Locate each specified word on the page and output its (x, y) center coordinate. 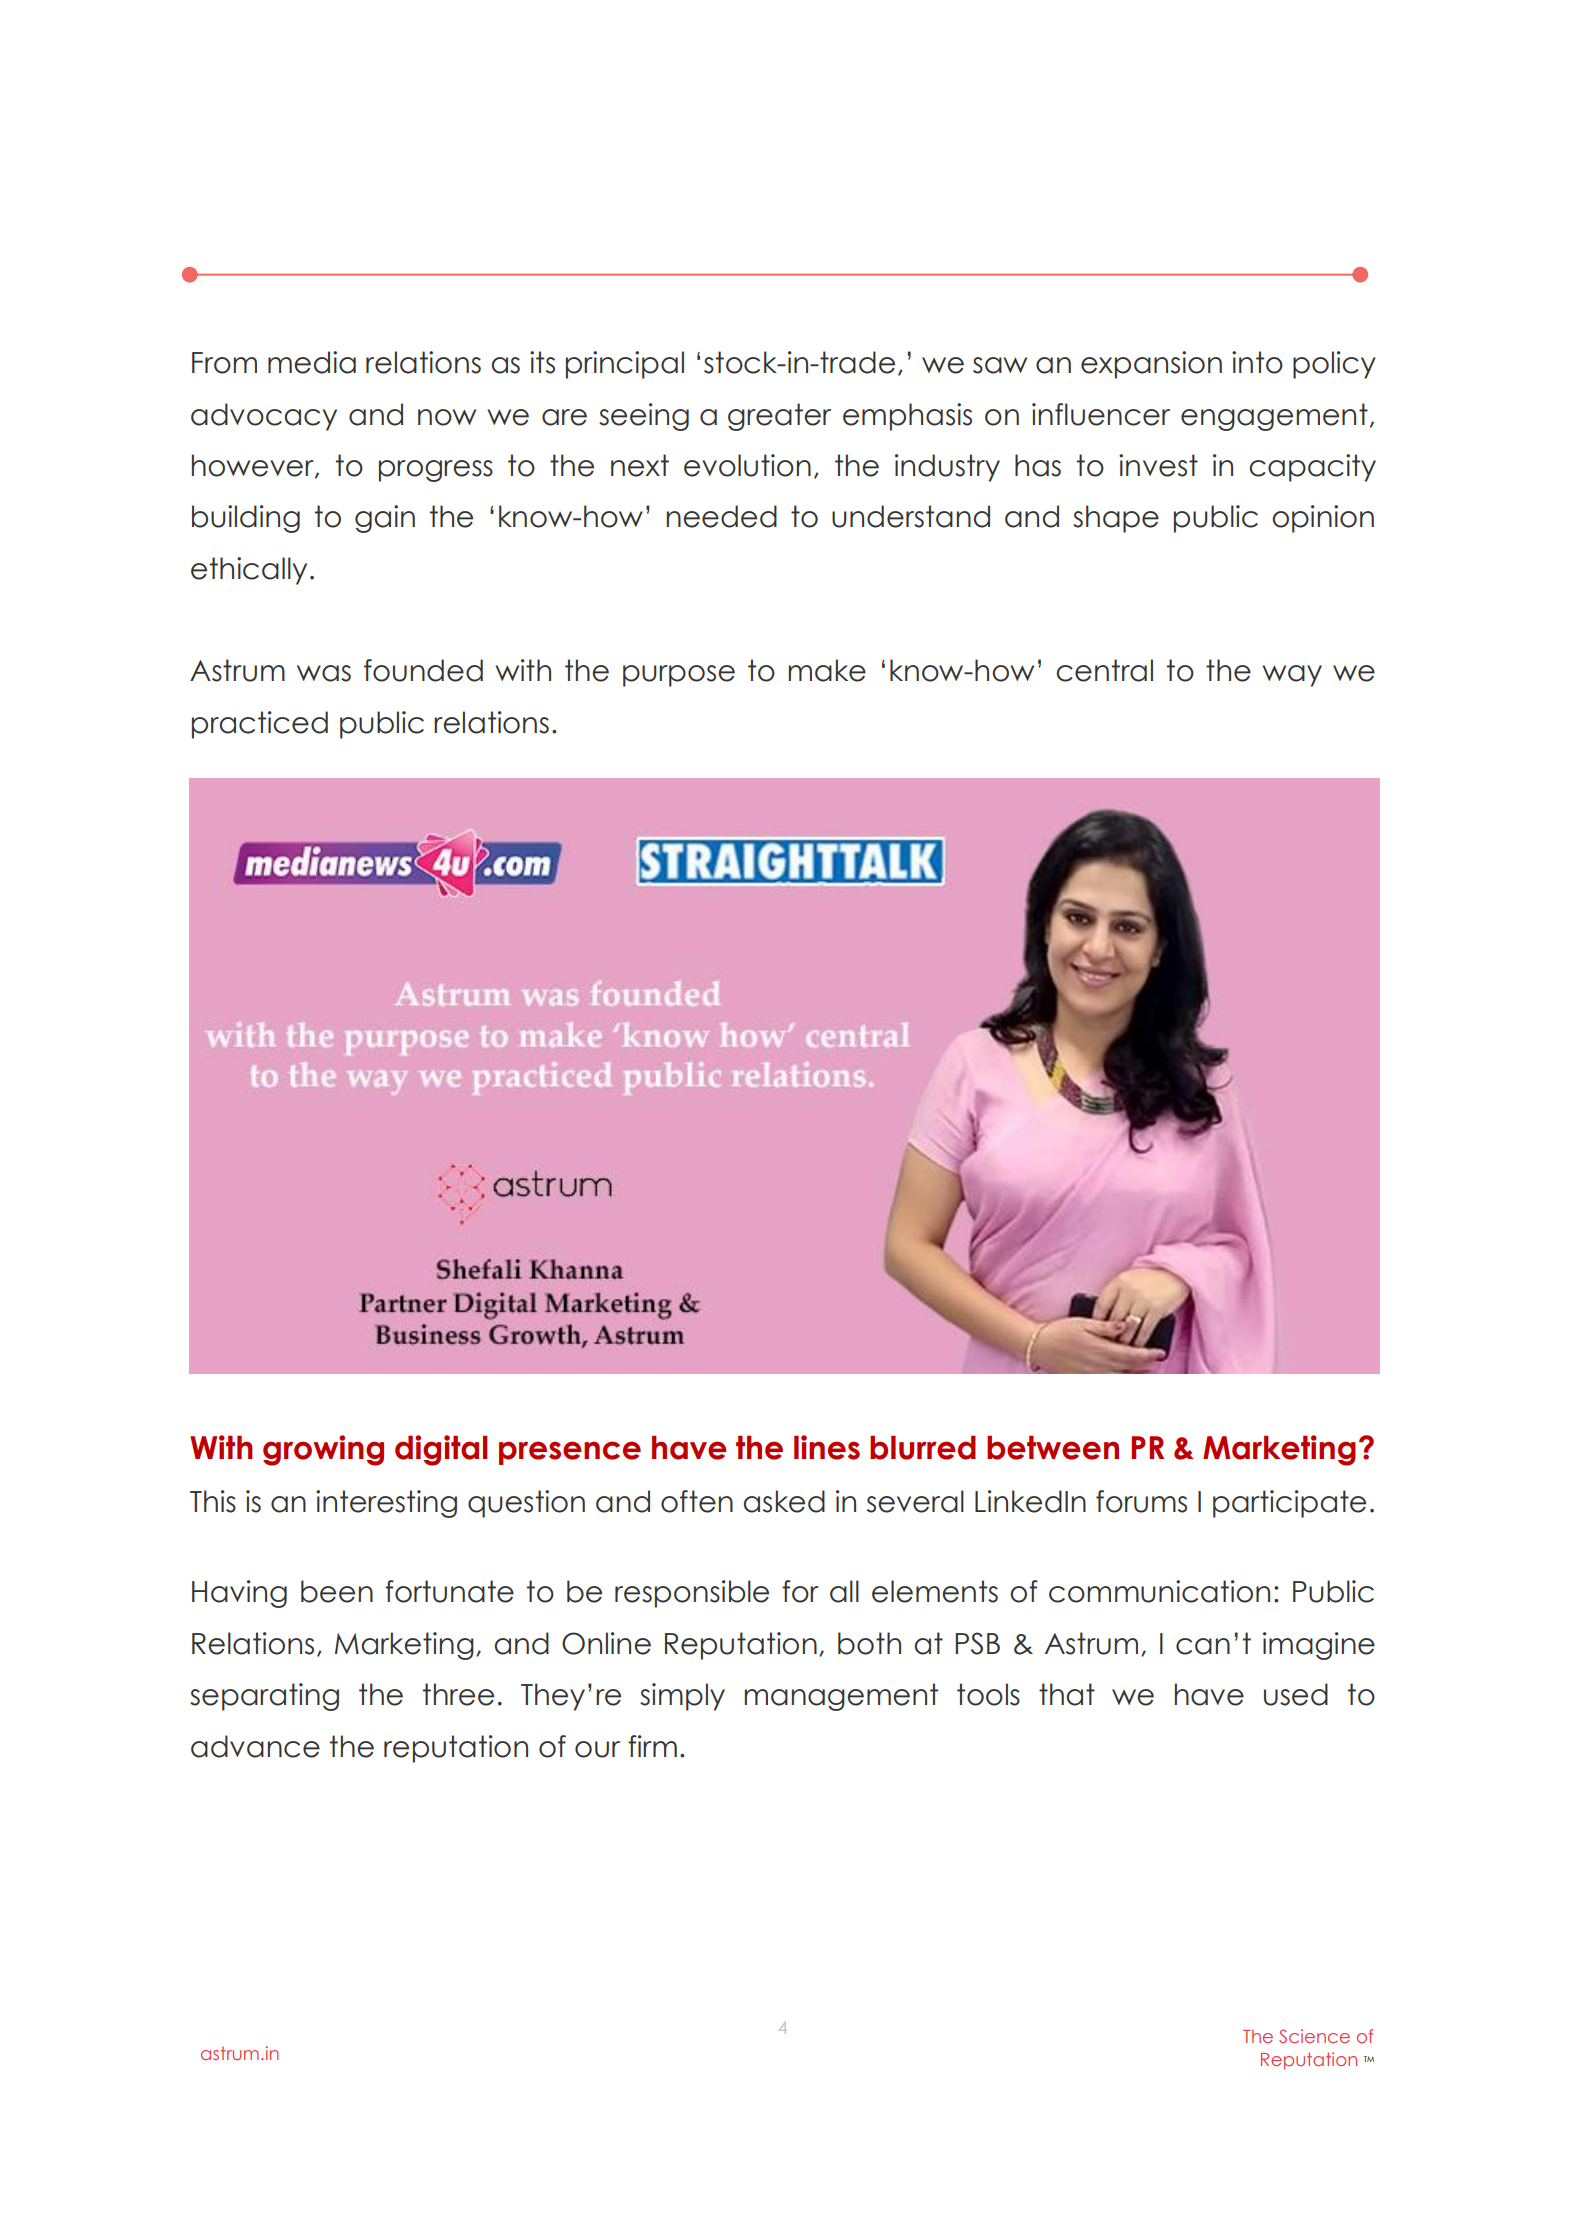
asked (784, 1501)
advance (255, 1746)
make (827, 670)
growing (323, 1450)
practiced (260, 725)
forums (1141, 1501)
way (1292, 676)
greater (779, 417)
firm (652, 1746)
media (312, 362)
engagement (1274, 417)
